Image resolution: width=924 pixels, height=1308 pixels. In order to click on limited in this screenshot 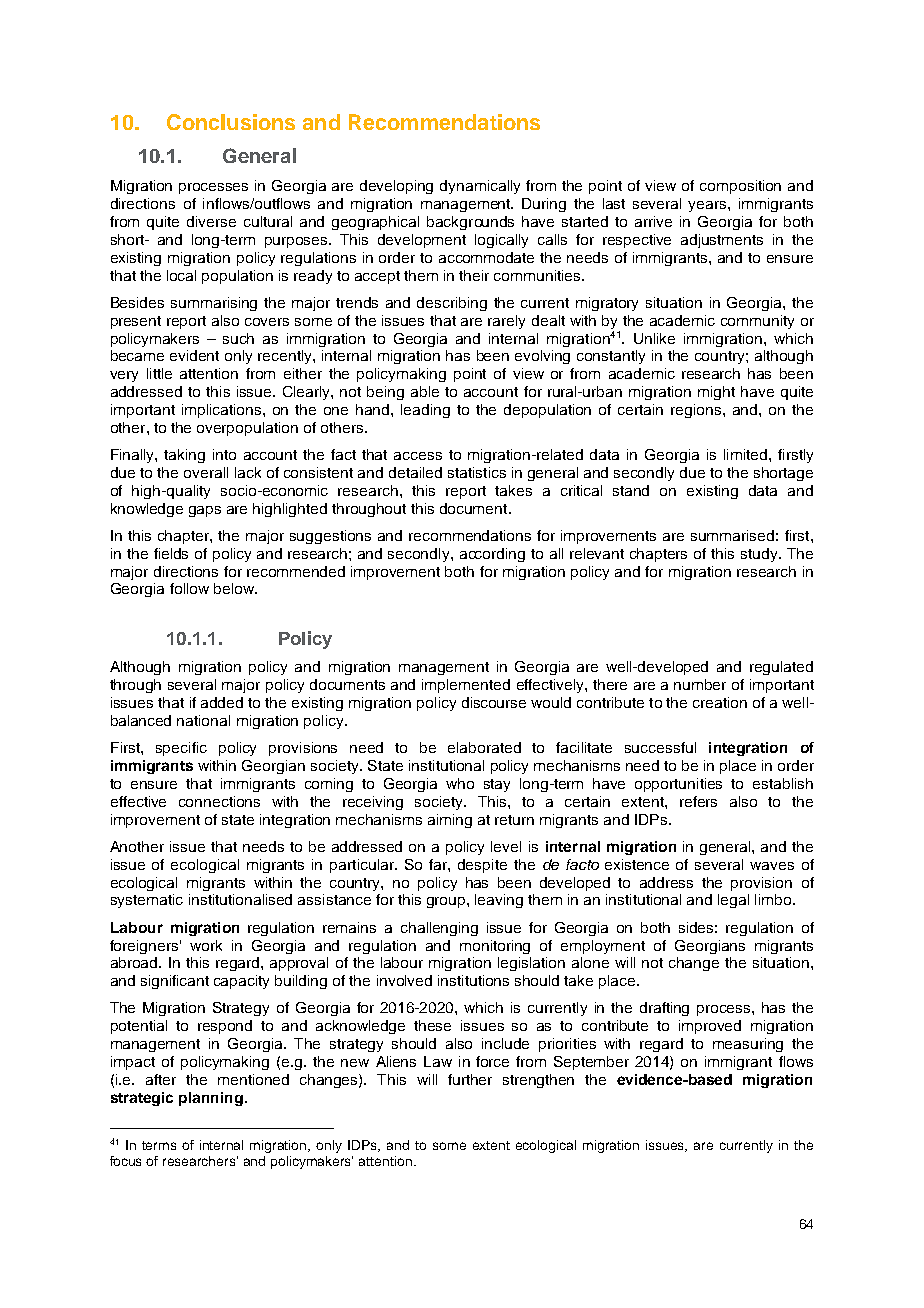, I will do `click(745, 454)`.
